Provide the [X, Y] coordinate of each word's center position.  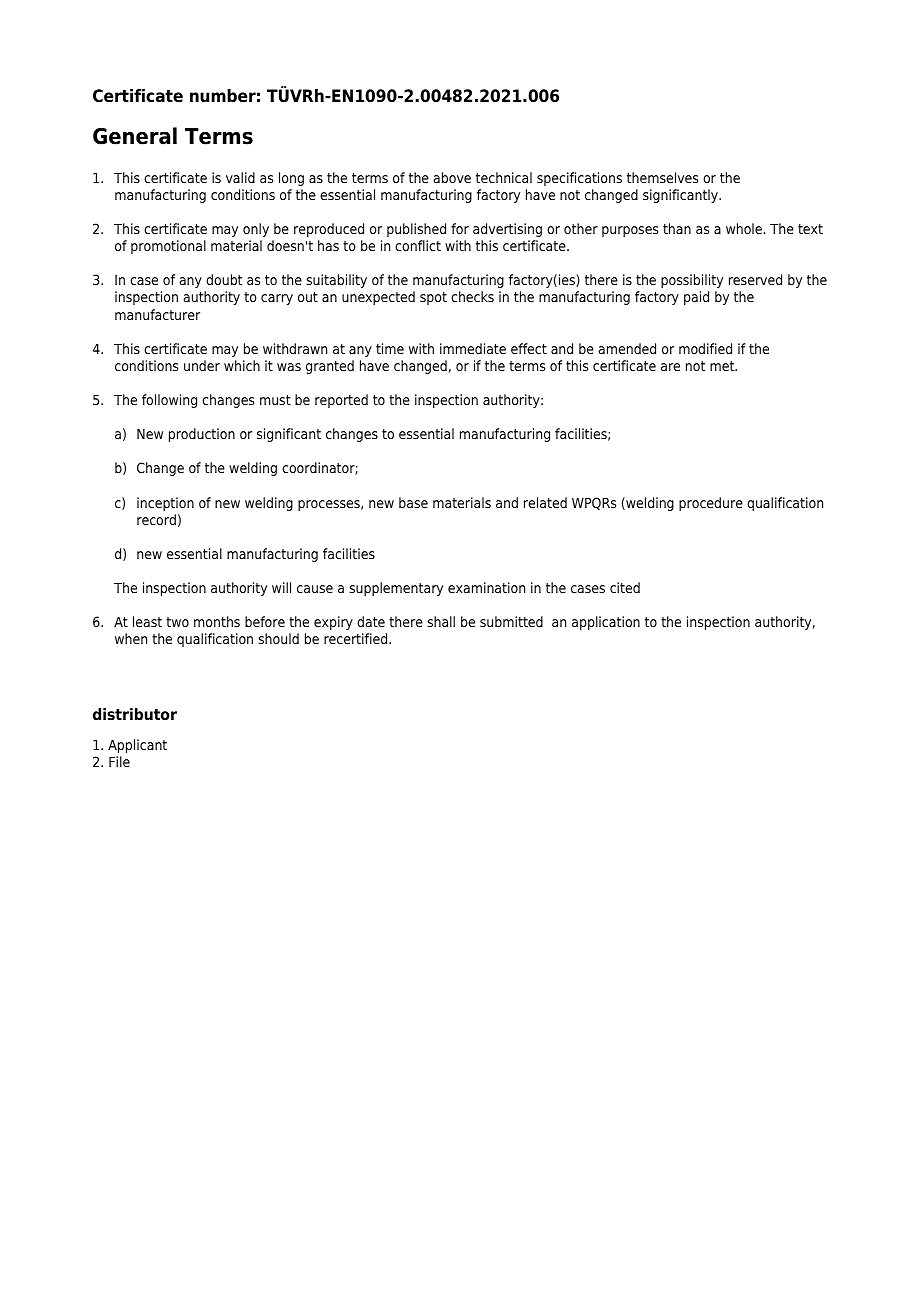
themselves [662, 177]
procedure [711, 504]
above [452, 177]
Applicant [137, 746]
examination [486, 587]
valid [240, 177]
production [202, 435]
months [217, 621]
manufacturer [157, 314]
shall [441, 621]
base [413, 502]
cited [625, 587]
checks [472, 296]
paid [696, 298]
